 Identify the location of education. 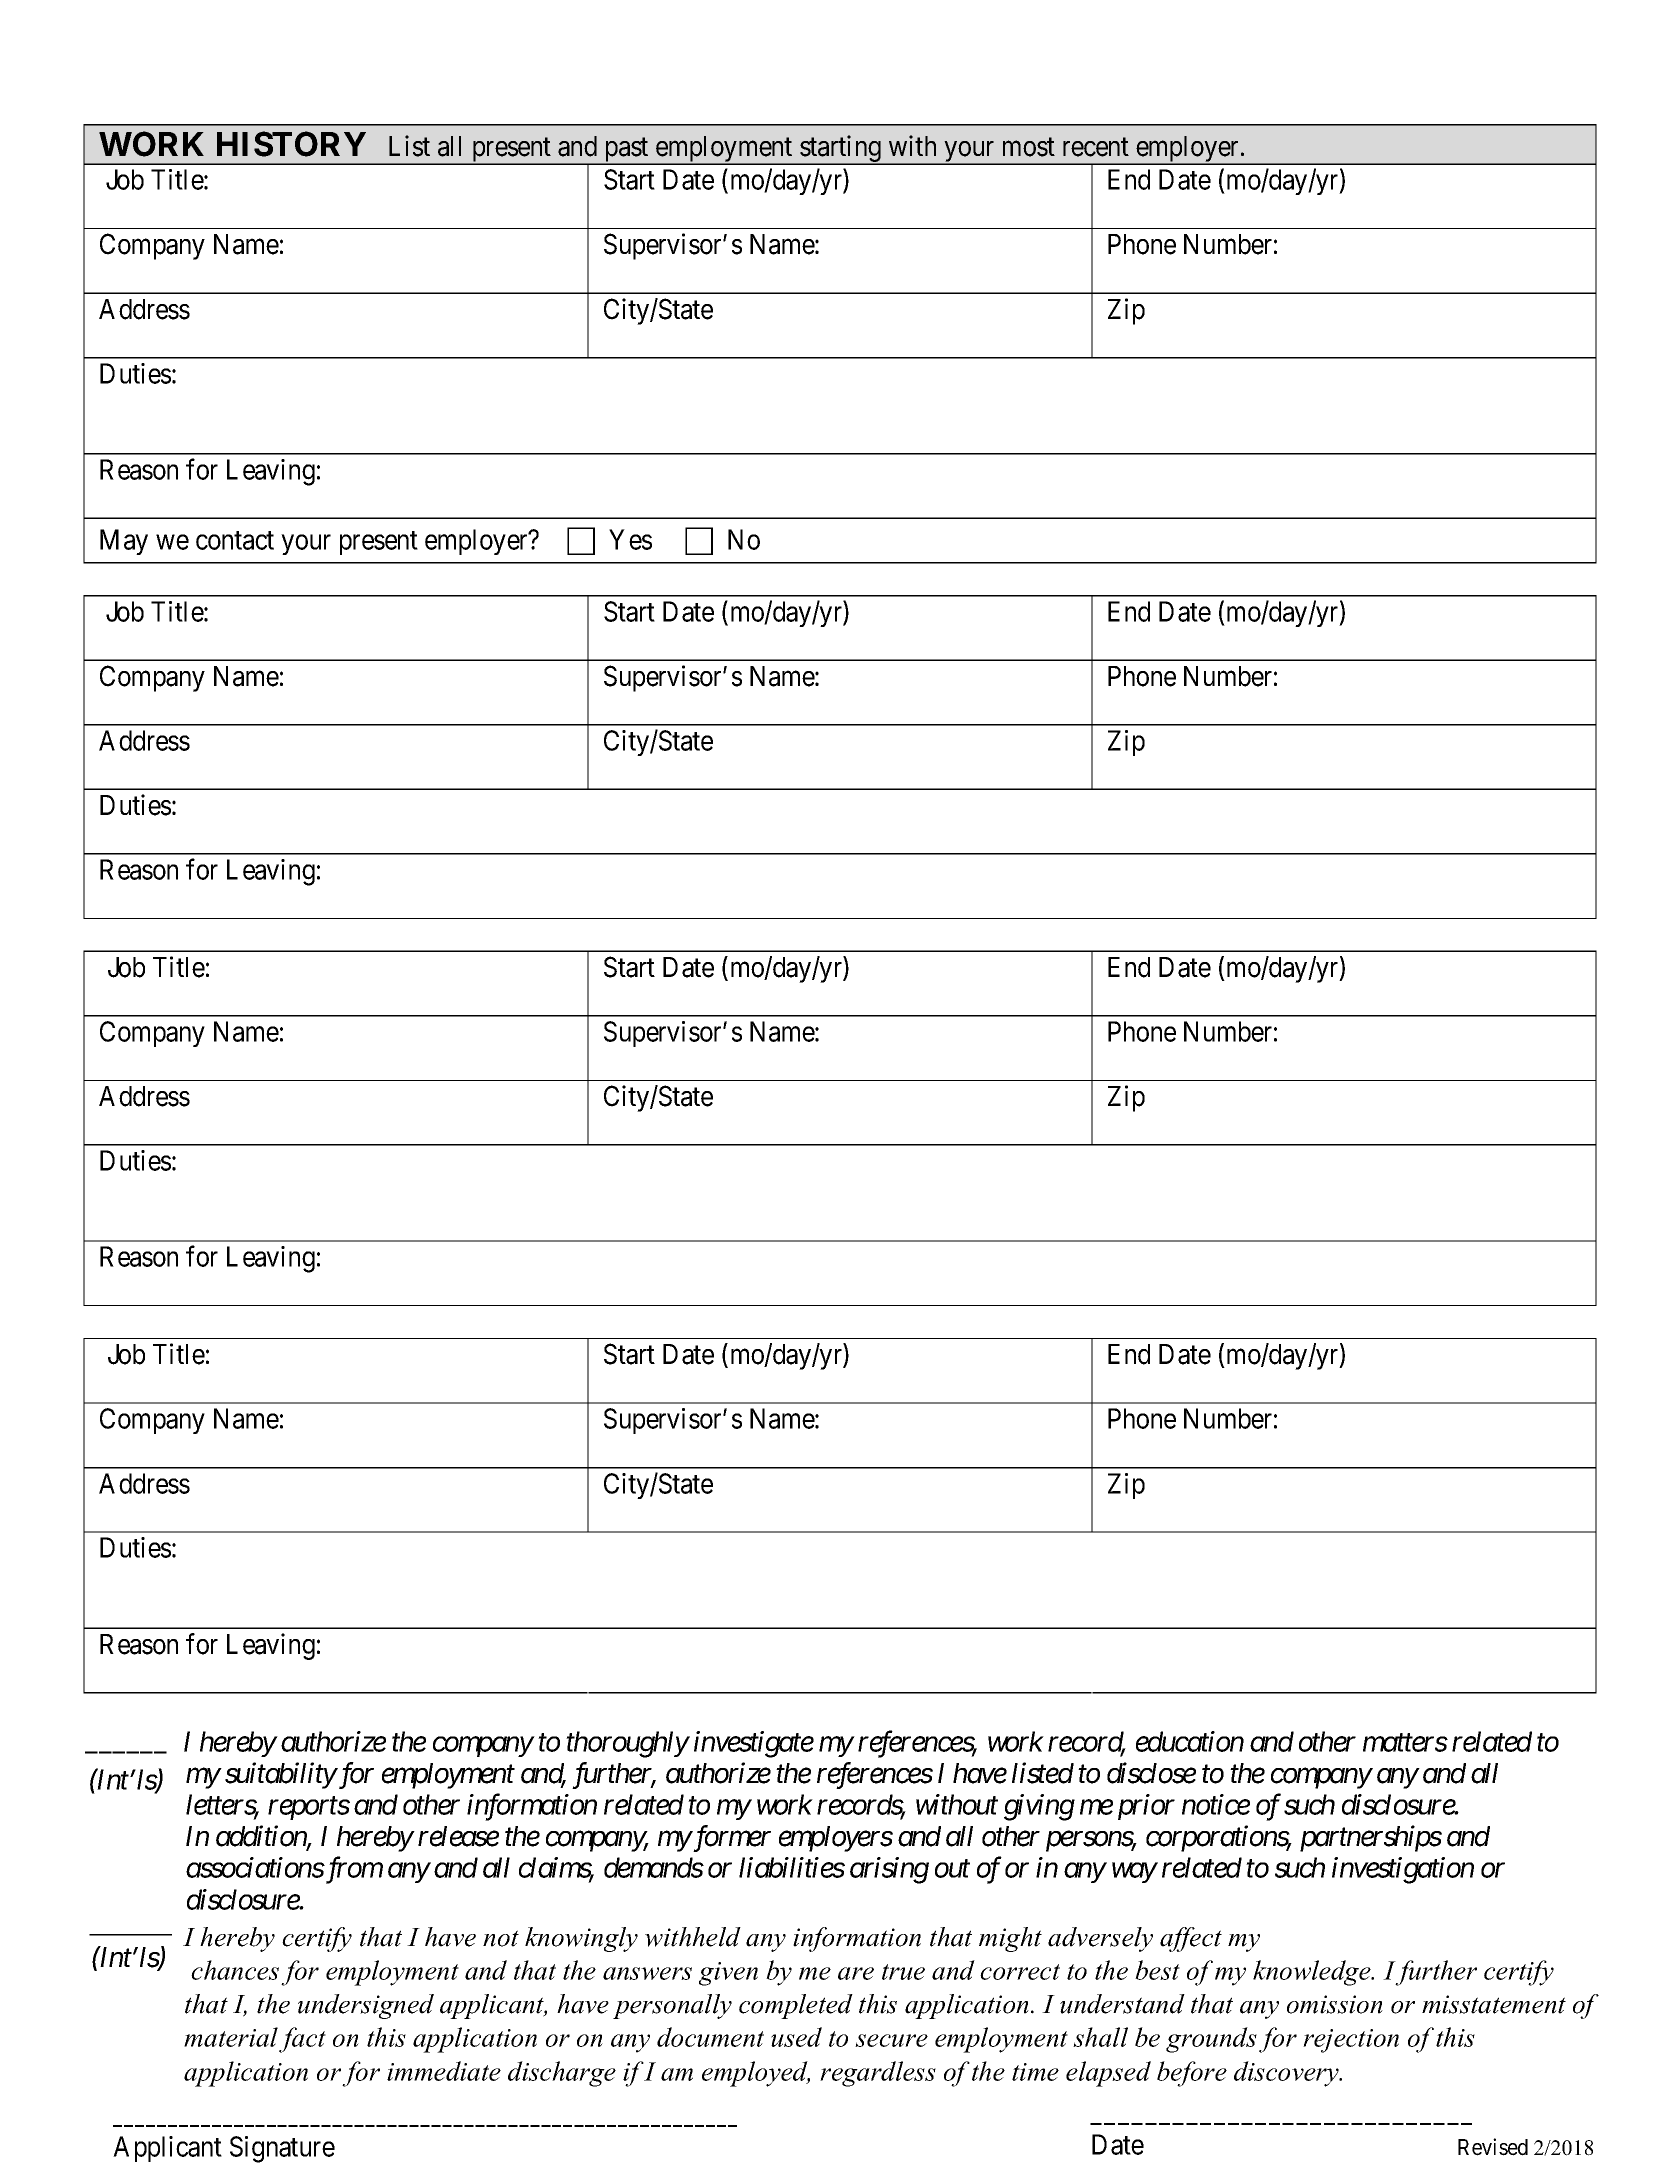
(1190, 1741).
